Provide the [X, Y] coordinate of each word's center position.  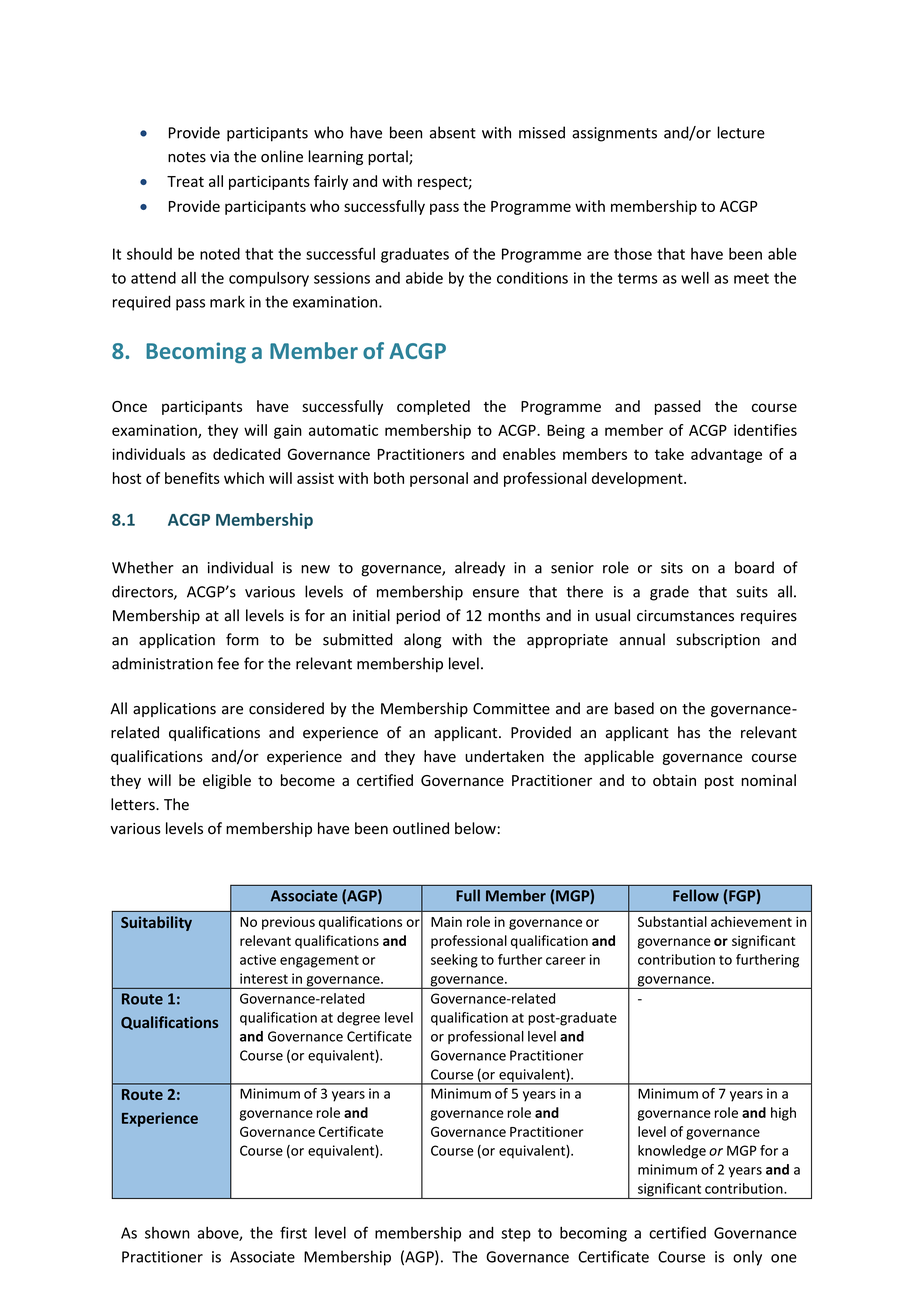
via [219, 157]
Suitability [156, 923]
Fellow [696, 895]
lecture [741, 132]
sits [672, 568]
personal [439, 479]
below [475, 828]
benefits [192, 478]
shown [167, 1233]
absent [453, 132]
